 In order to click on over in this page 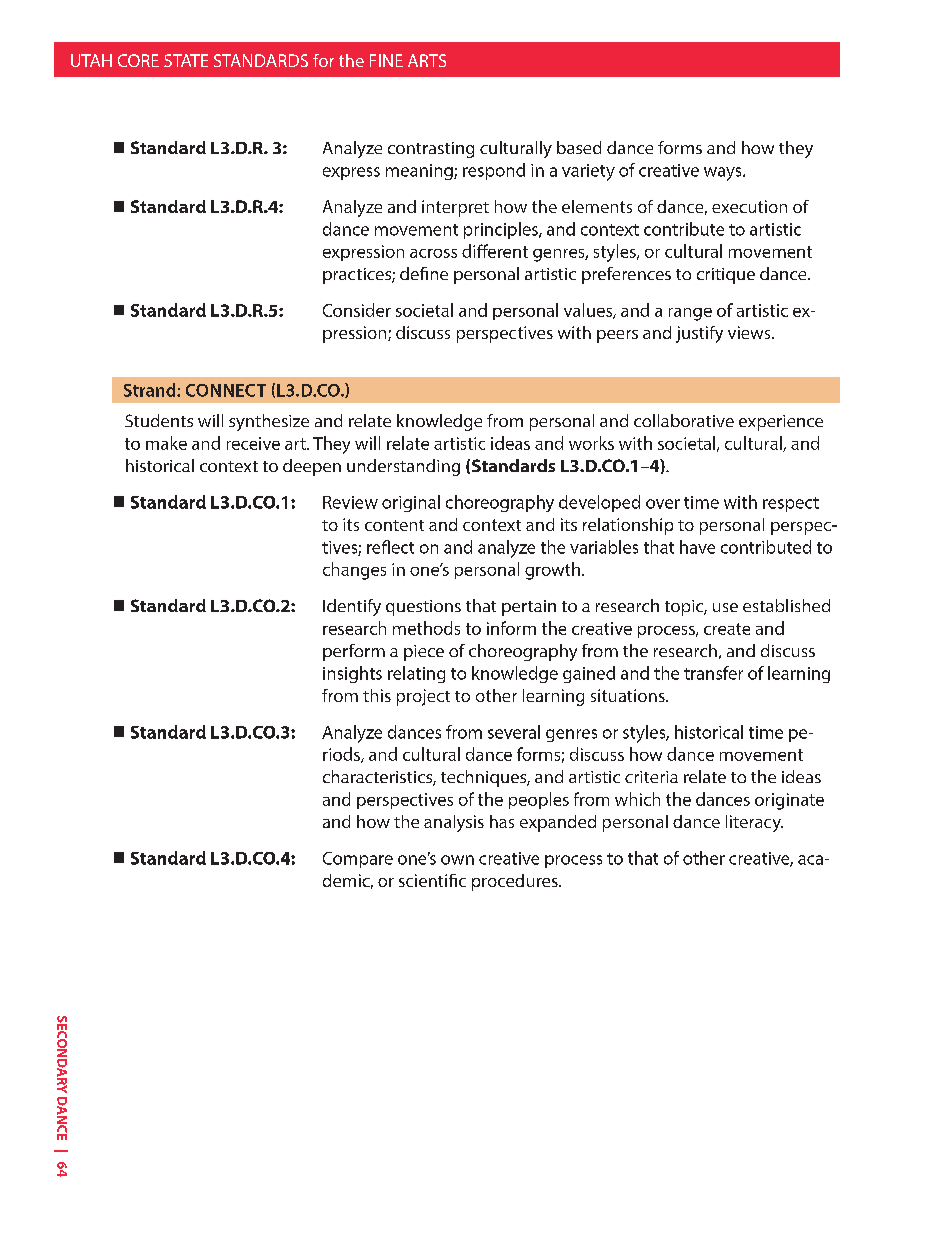, I will do `click(663, 504)`.
